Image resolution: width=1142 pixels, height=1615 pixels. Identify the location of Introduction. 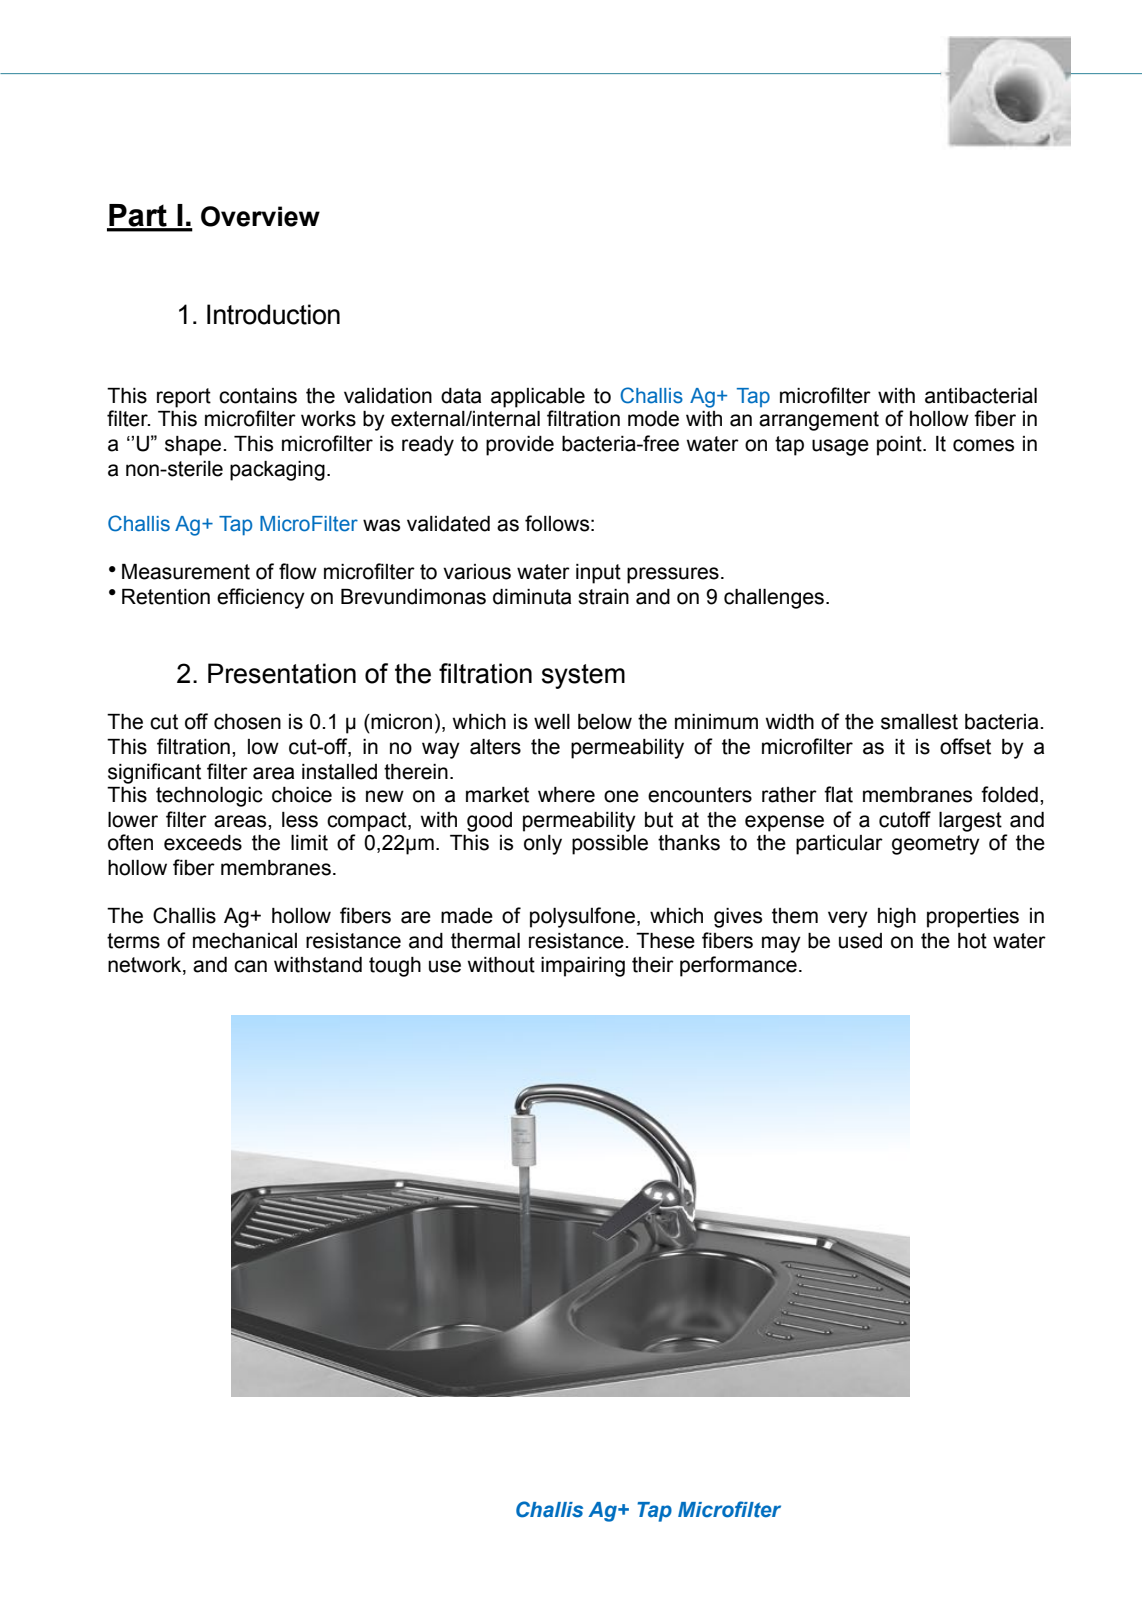
(273, 314).
